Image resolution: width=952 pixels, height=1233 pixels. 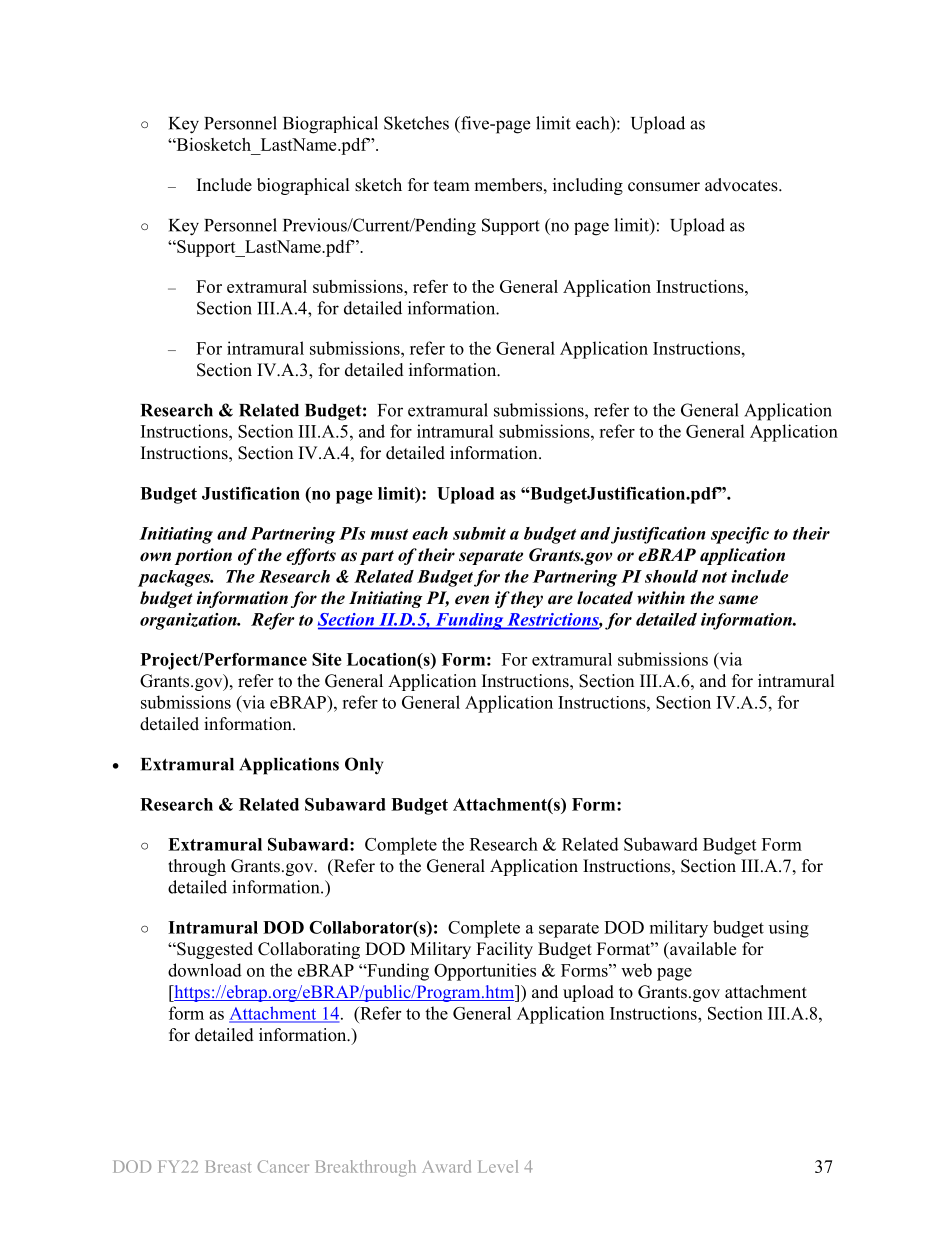 I want to click on using, so click(x=789, y=929).
